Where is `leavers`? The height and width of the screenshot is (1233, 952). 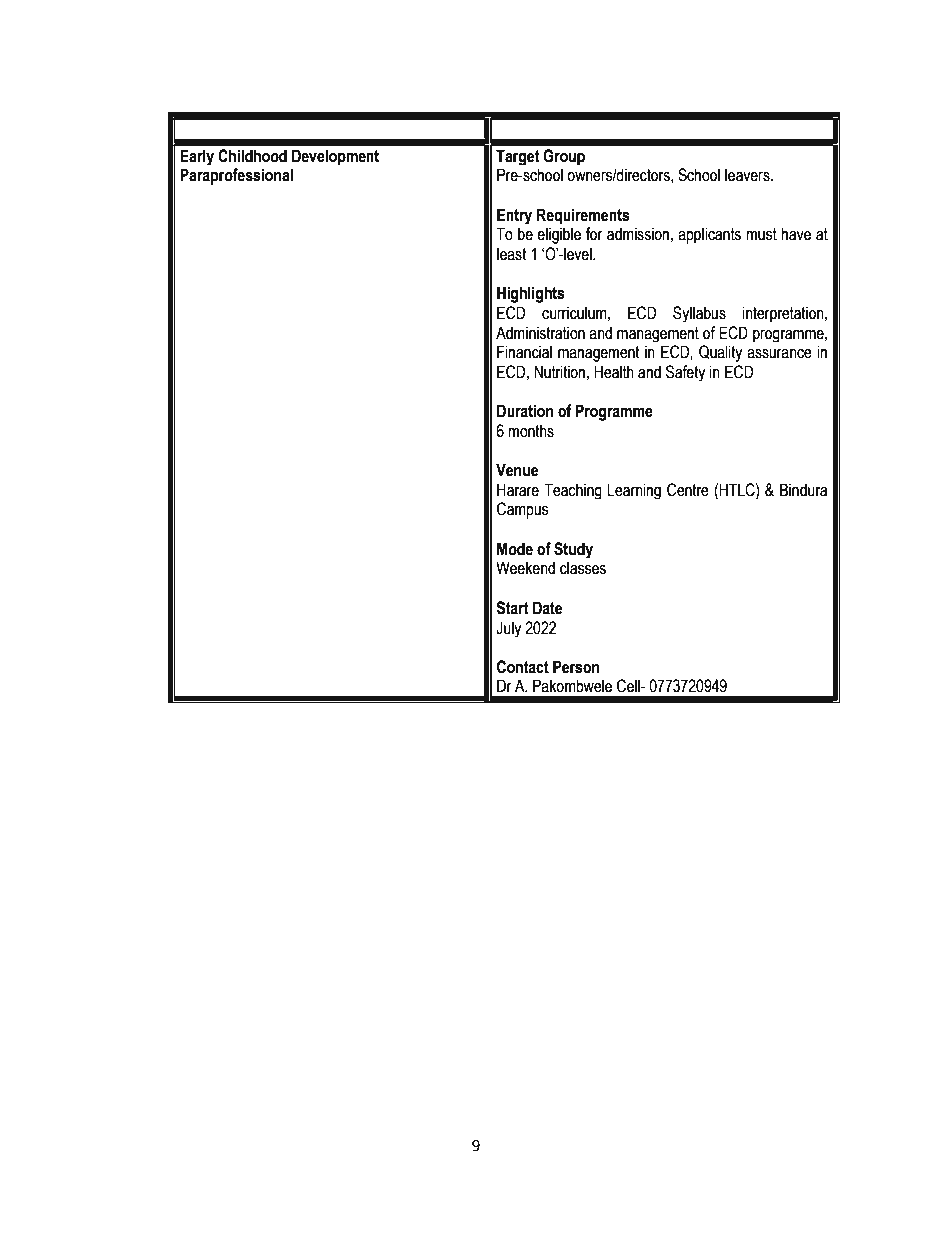 leavers is located at coordinates (748, 175).
